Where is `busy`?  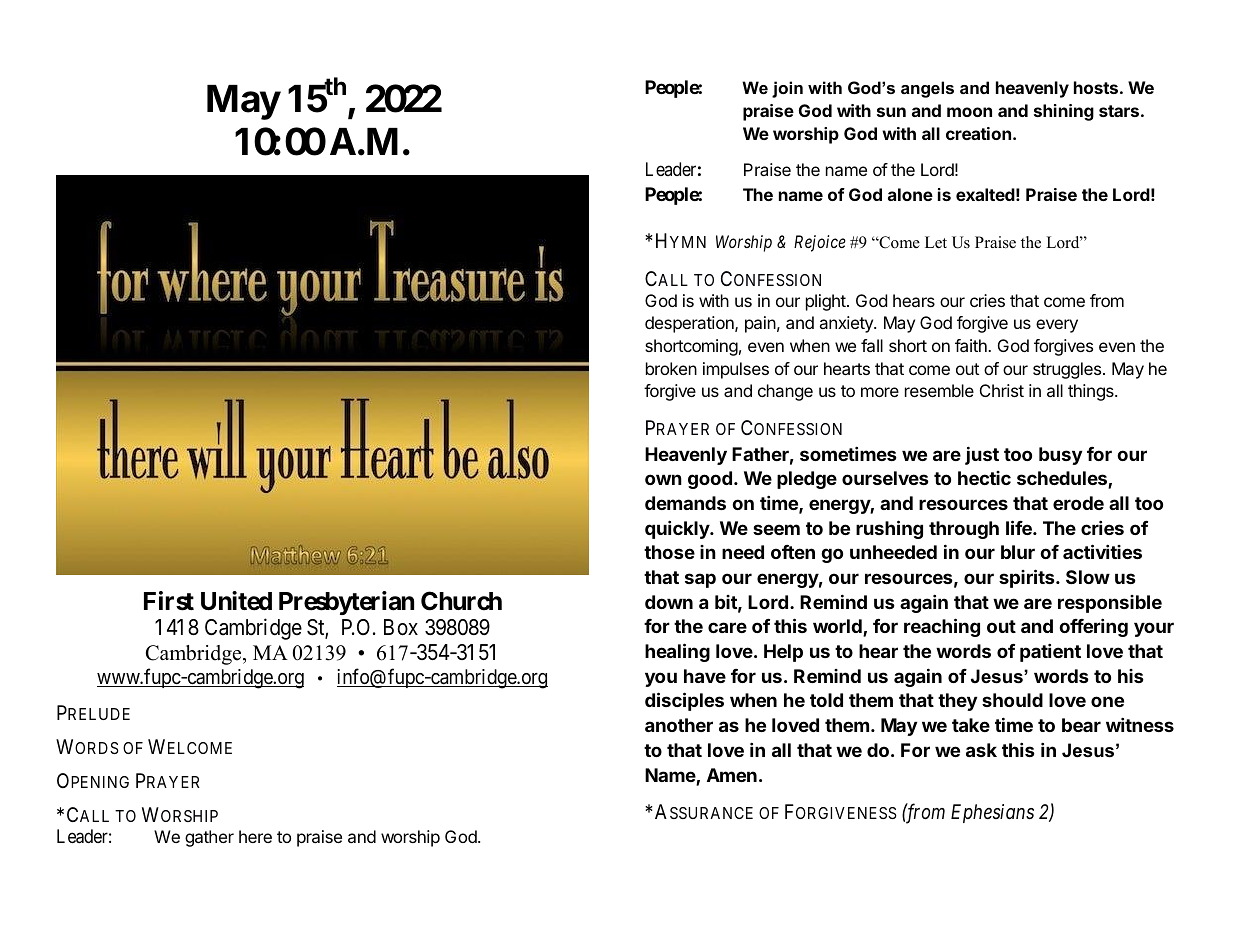
busy is located at coordinates (1060, 456).
